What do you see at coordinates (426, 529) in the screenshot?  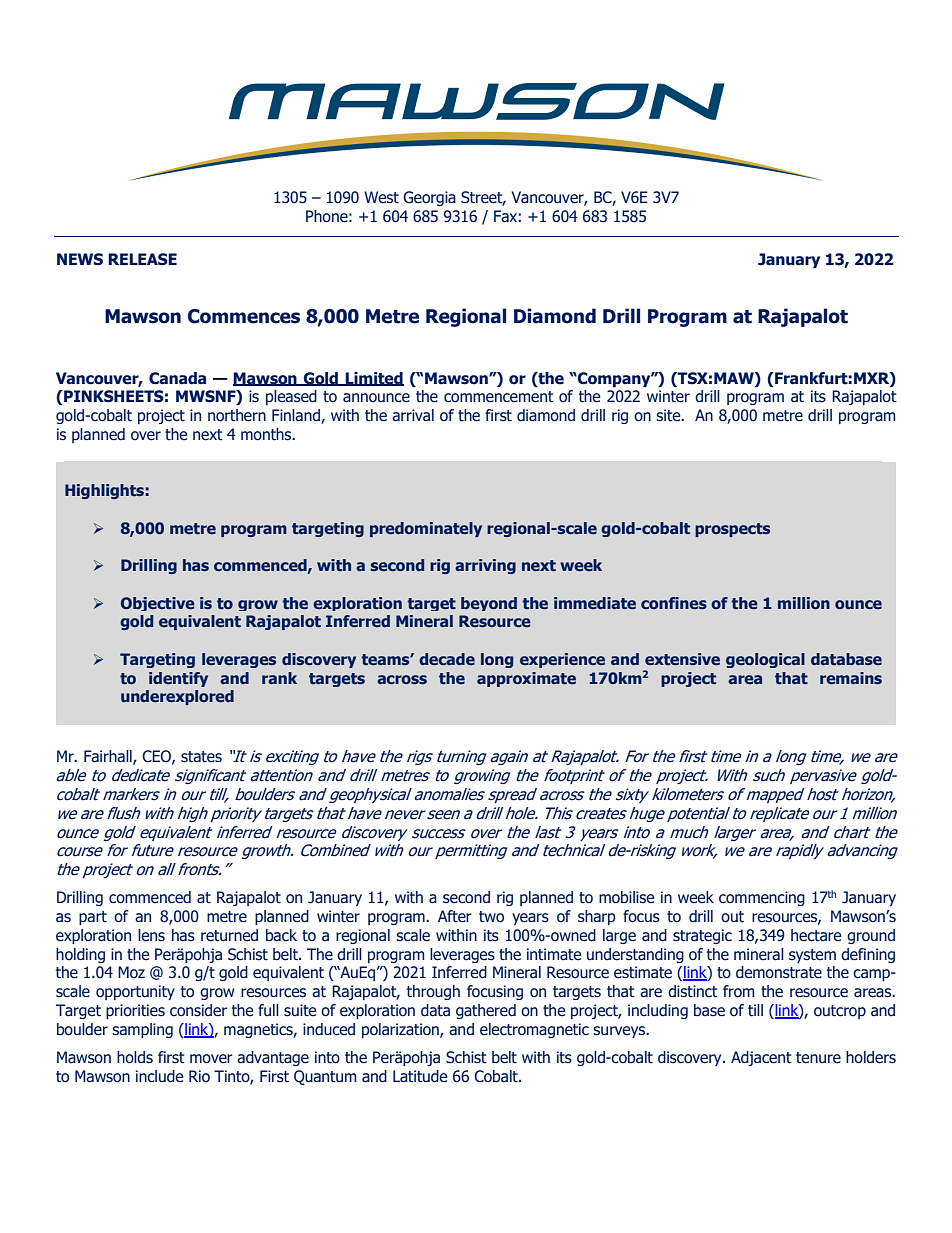 I see `predominately` at bounding box center [426, 529].
